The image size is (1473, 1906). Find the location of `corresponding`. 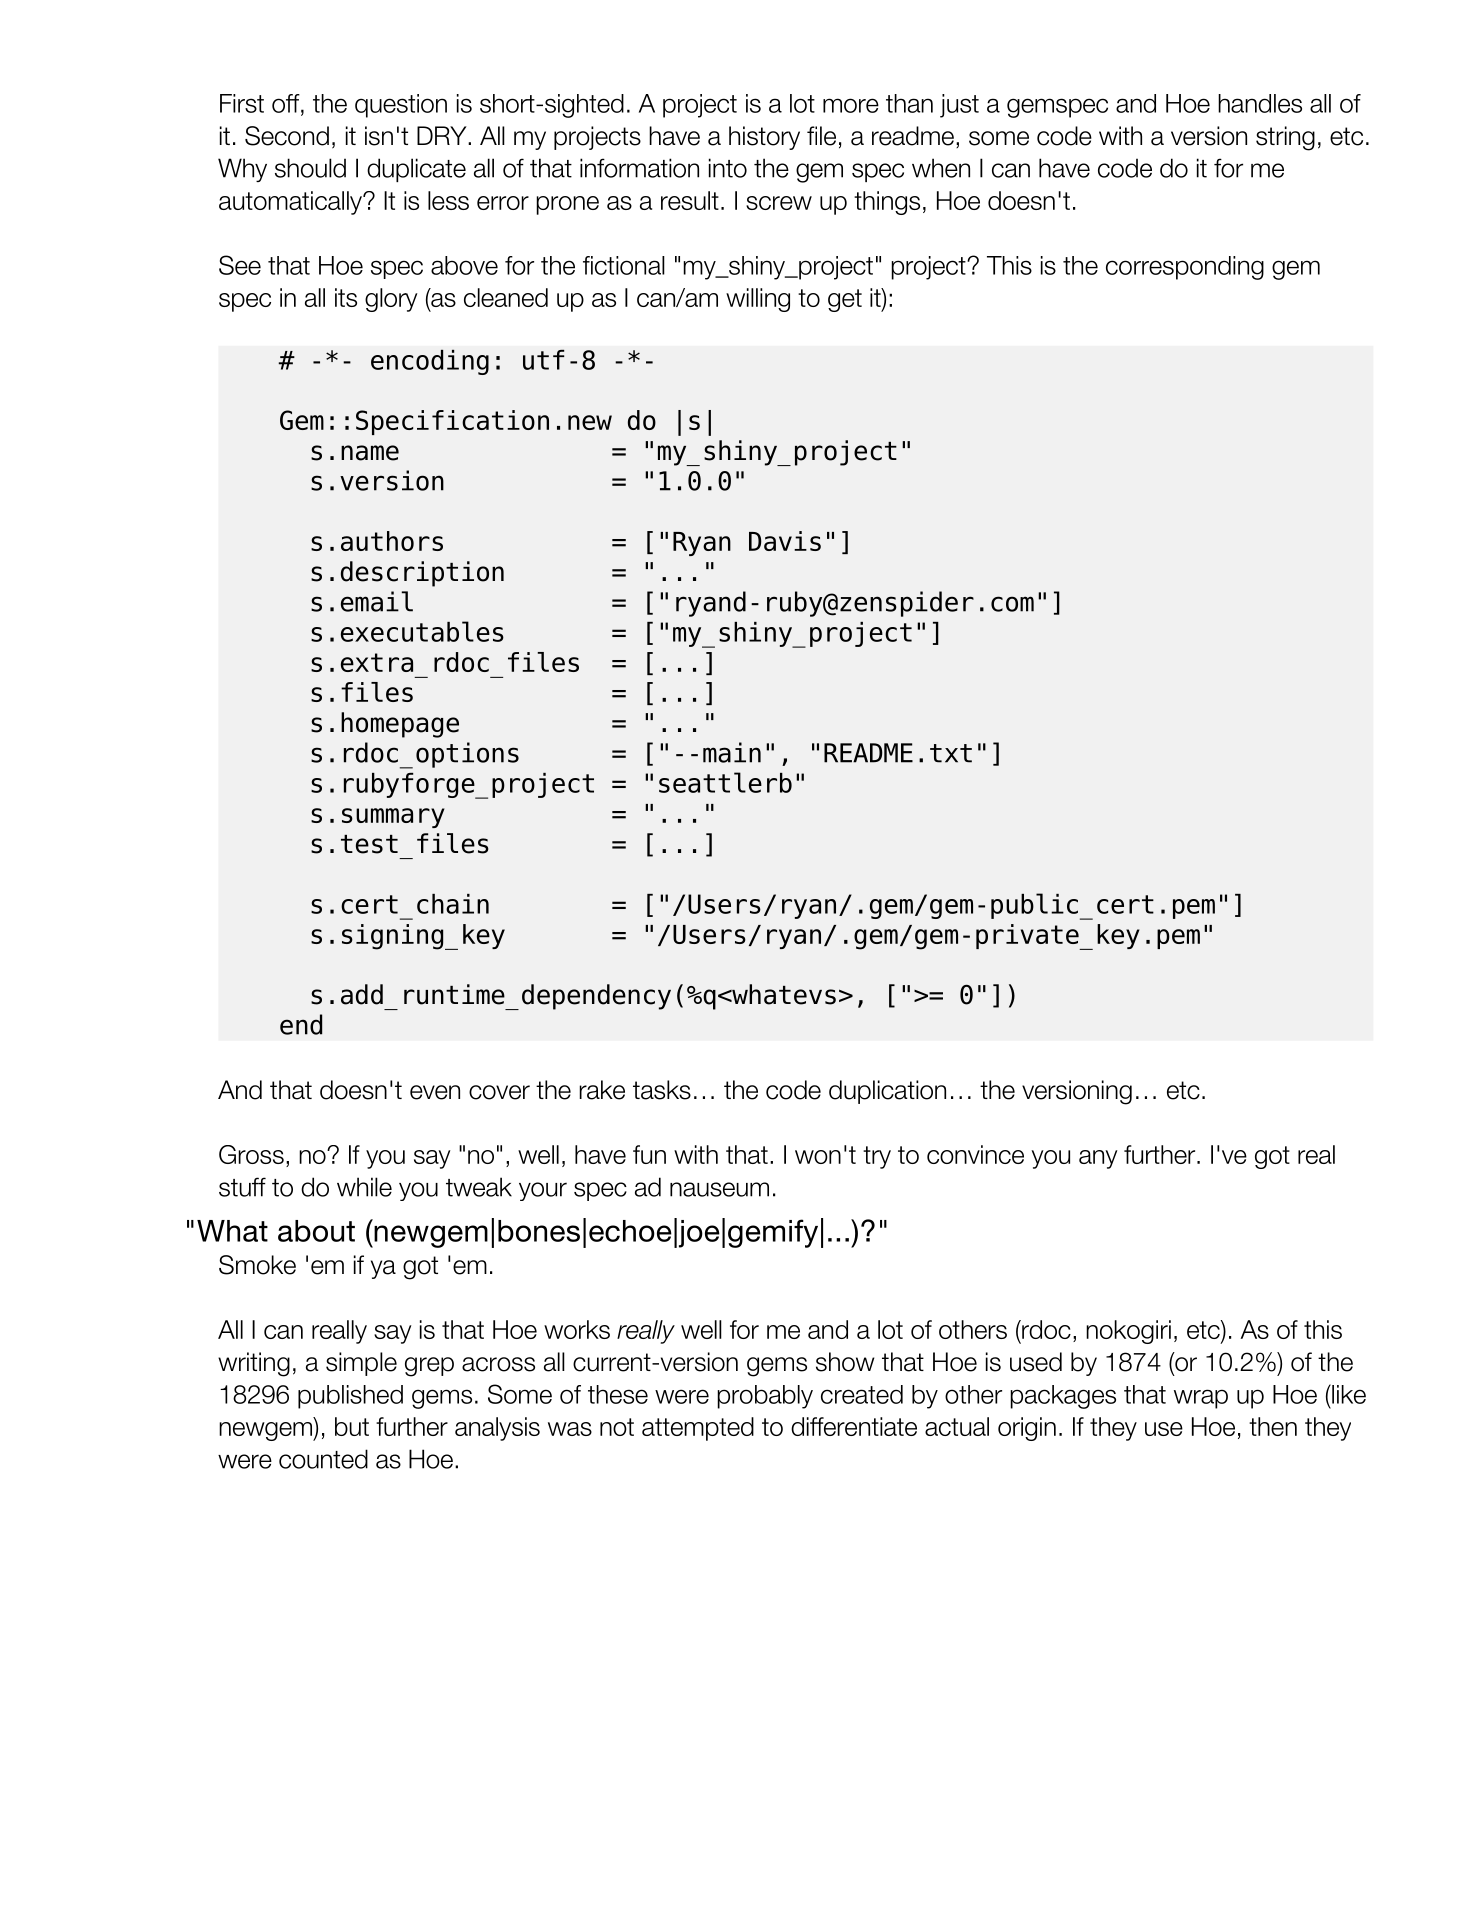

corresponding is located at coordinates (1185, 268).
